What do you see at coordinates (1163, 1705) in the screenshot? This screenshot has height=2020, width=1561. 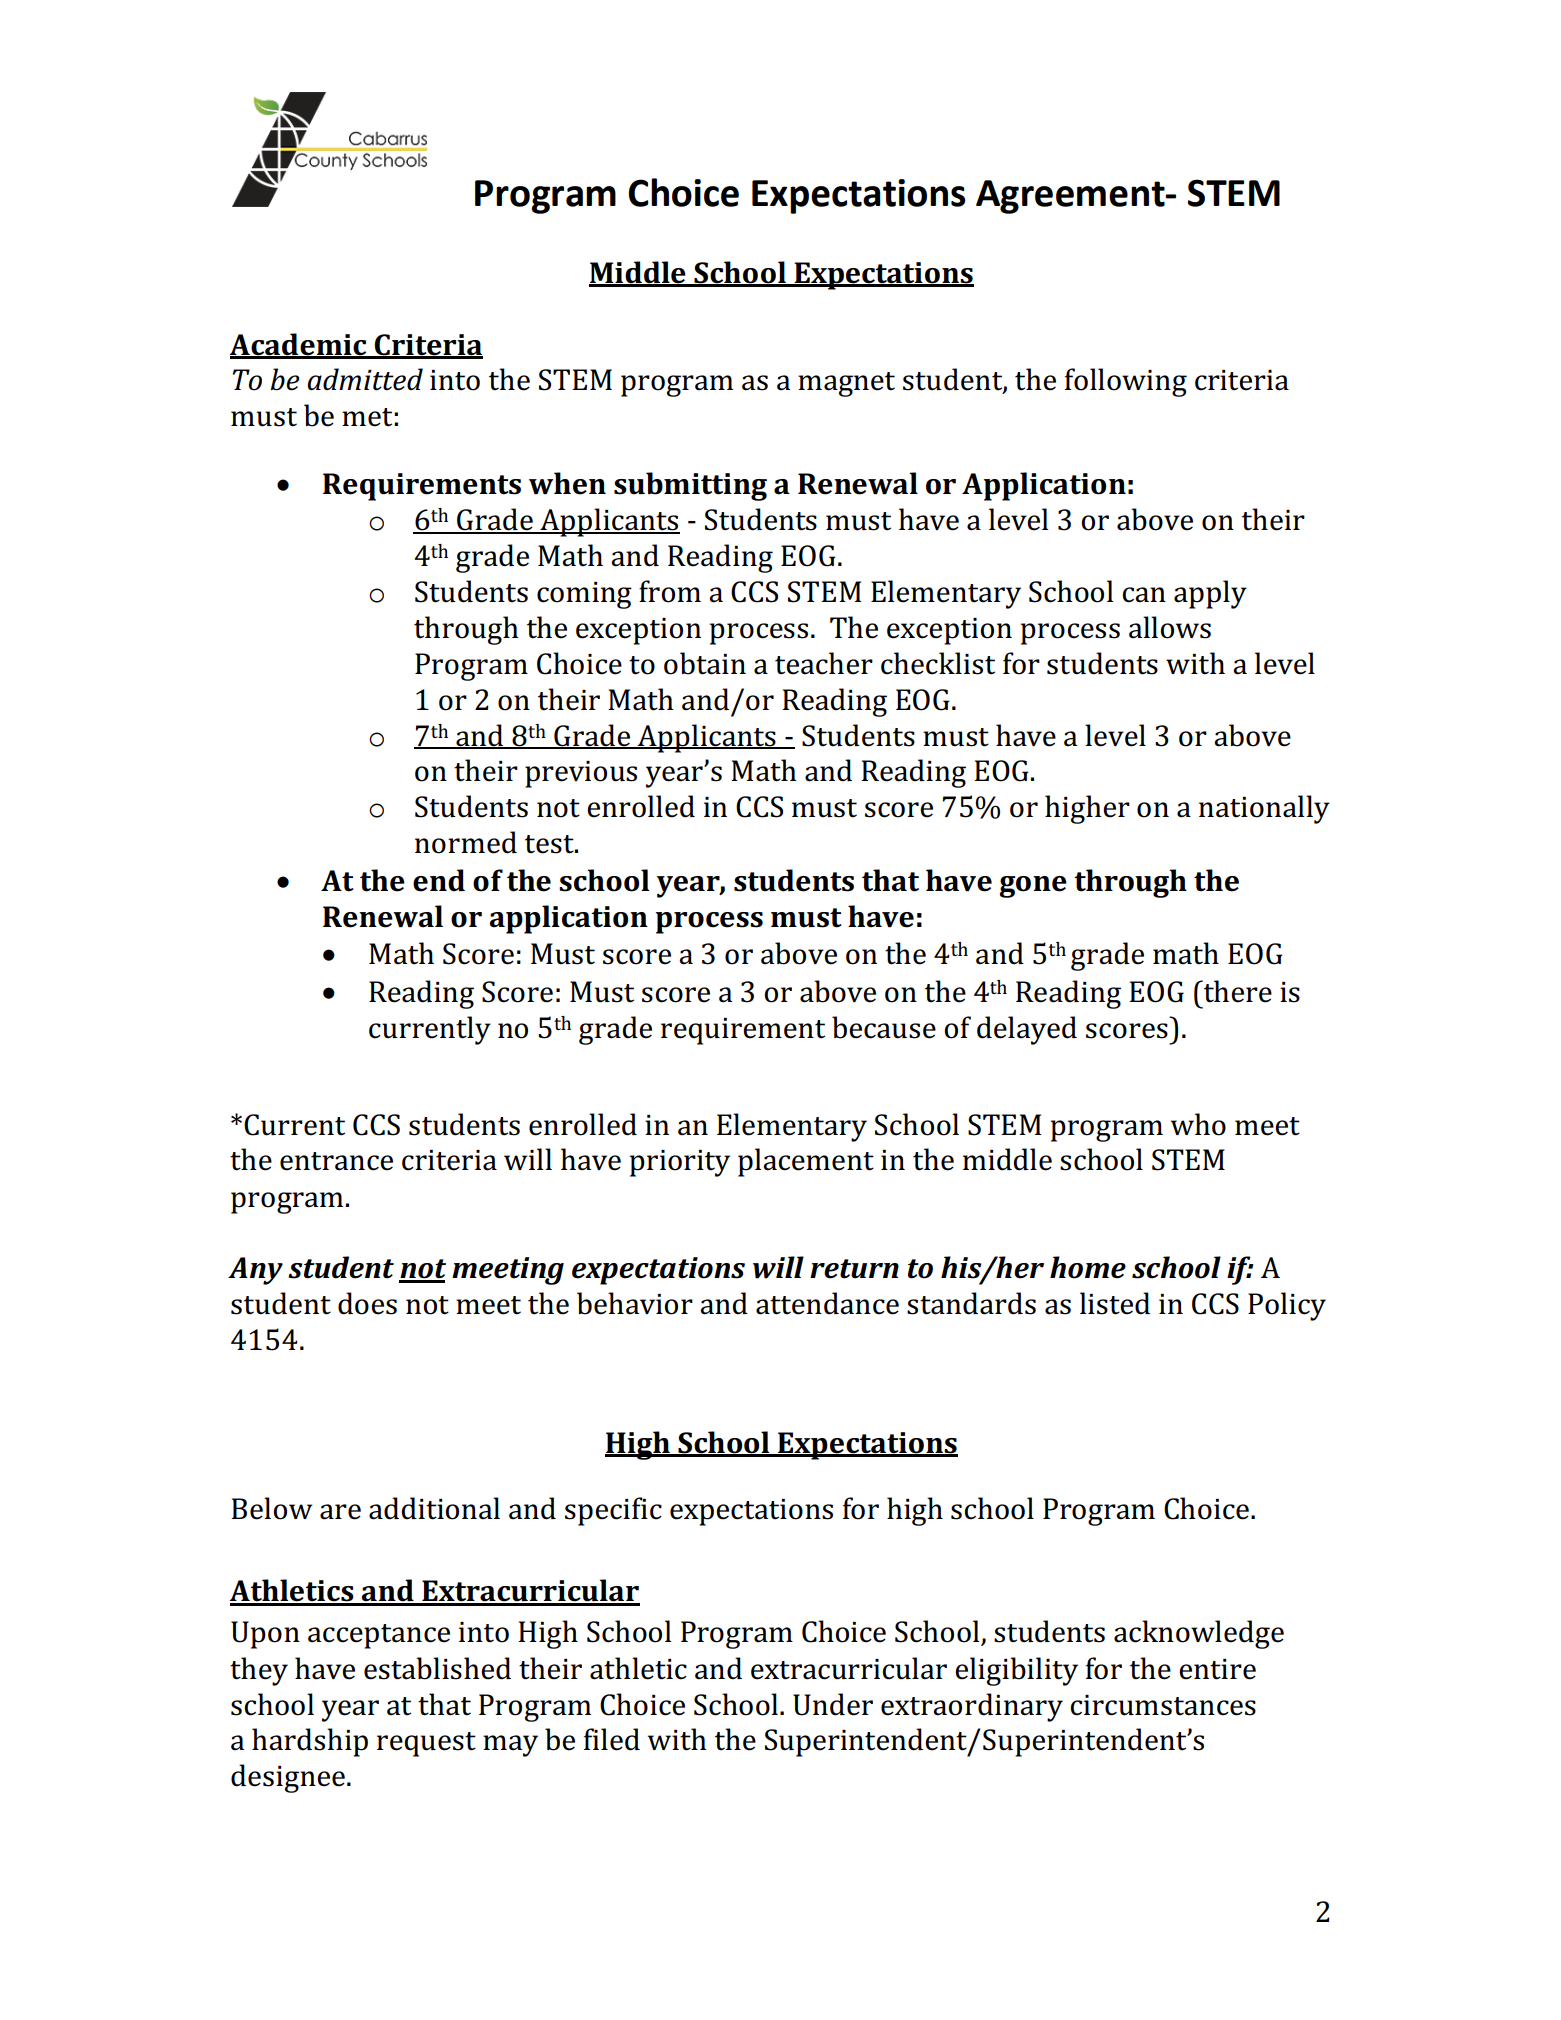 I see `circumstances` at bounding box center [1163, 1705].
